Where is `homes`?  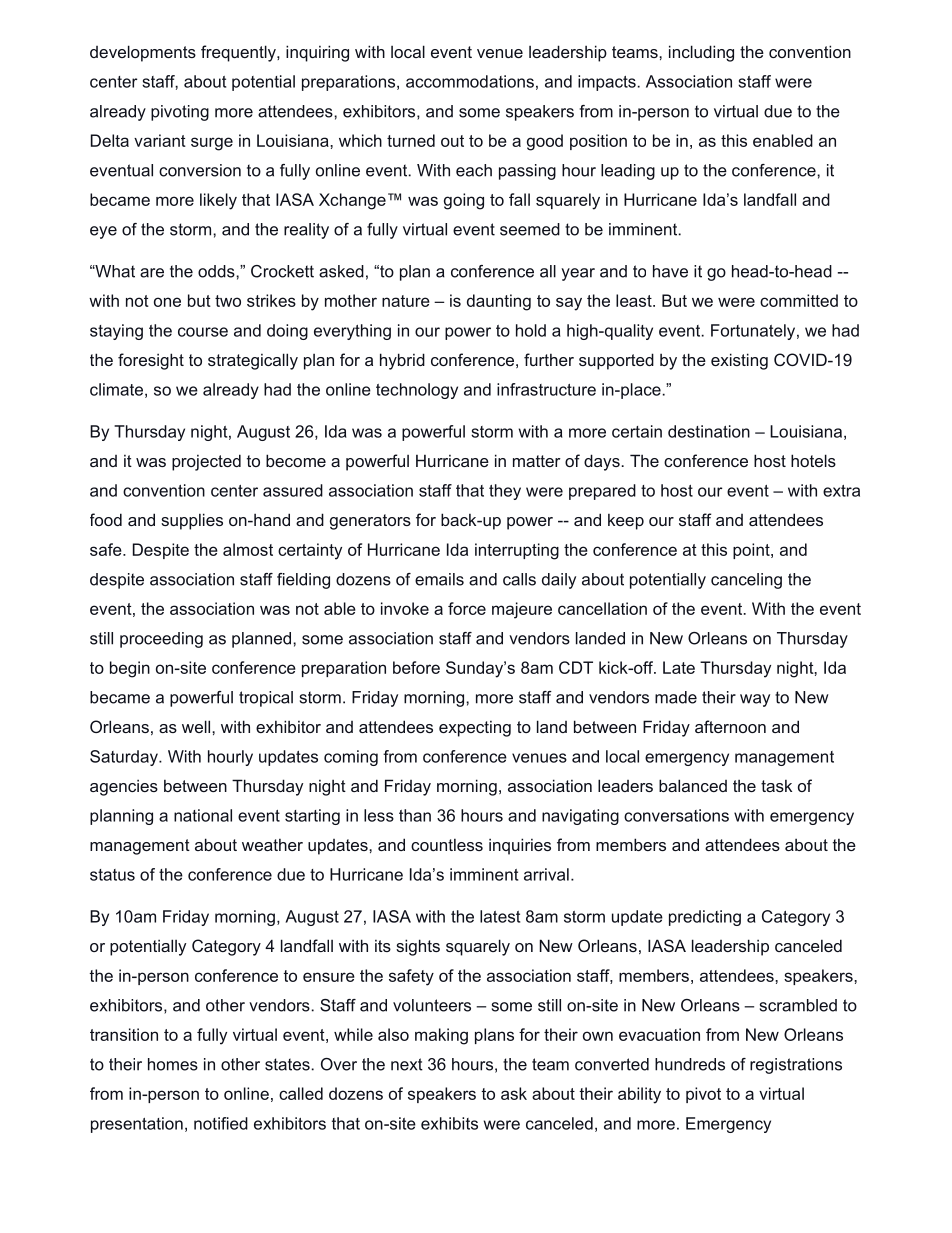 homes is located at coordinates (173, 1064).
